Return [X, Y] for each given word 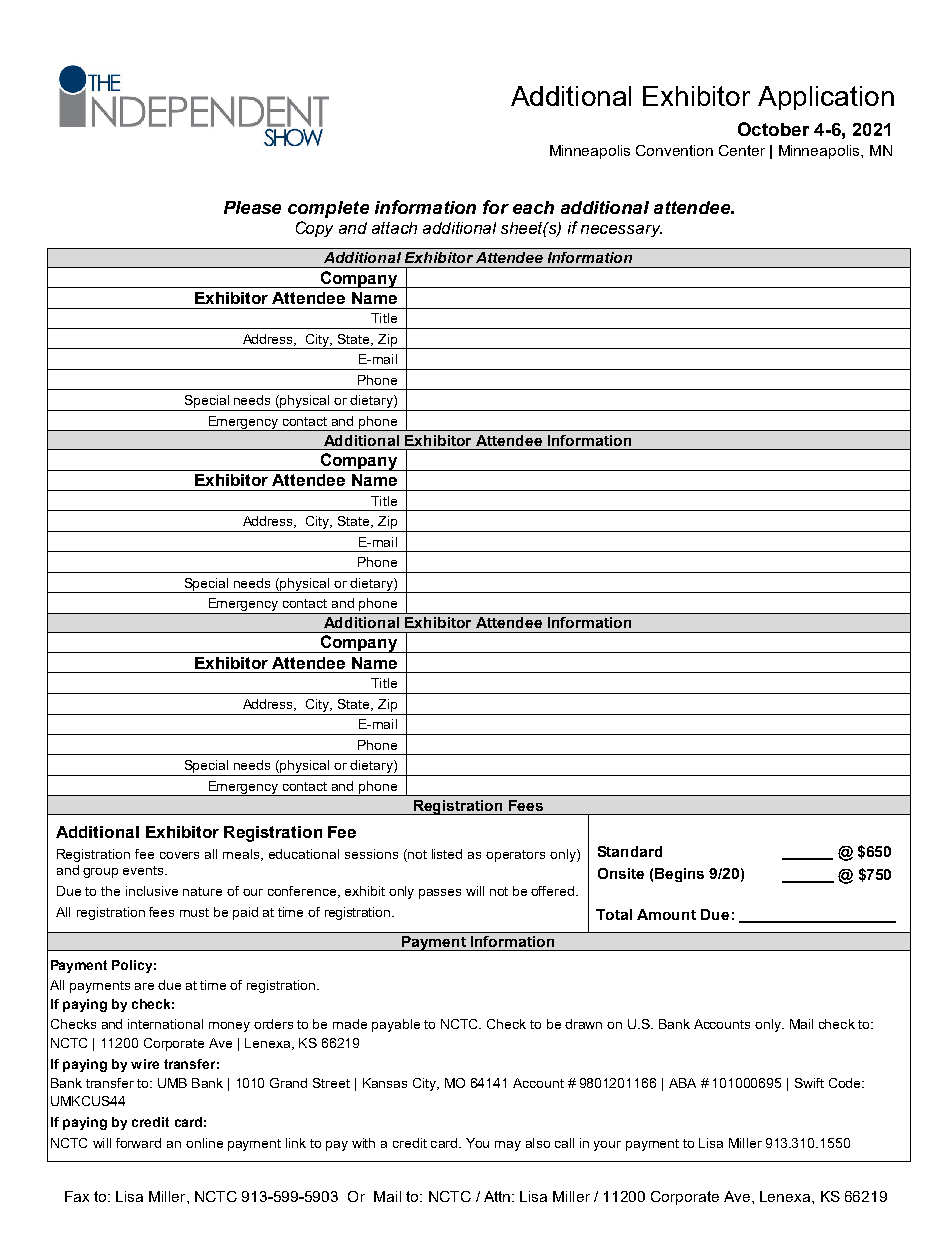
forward [138, 1143]
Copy [314, 229]
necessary [621, 231]
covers [179, 855]
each [533, 207]
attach [394, 228]
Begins [679, 875]
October [773, 129]
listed [447, 854]
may [508, 1146]
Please [252, 207]
